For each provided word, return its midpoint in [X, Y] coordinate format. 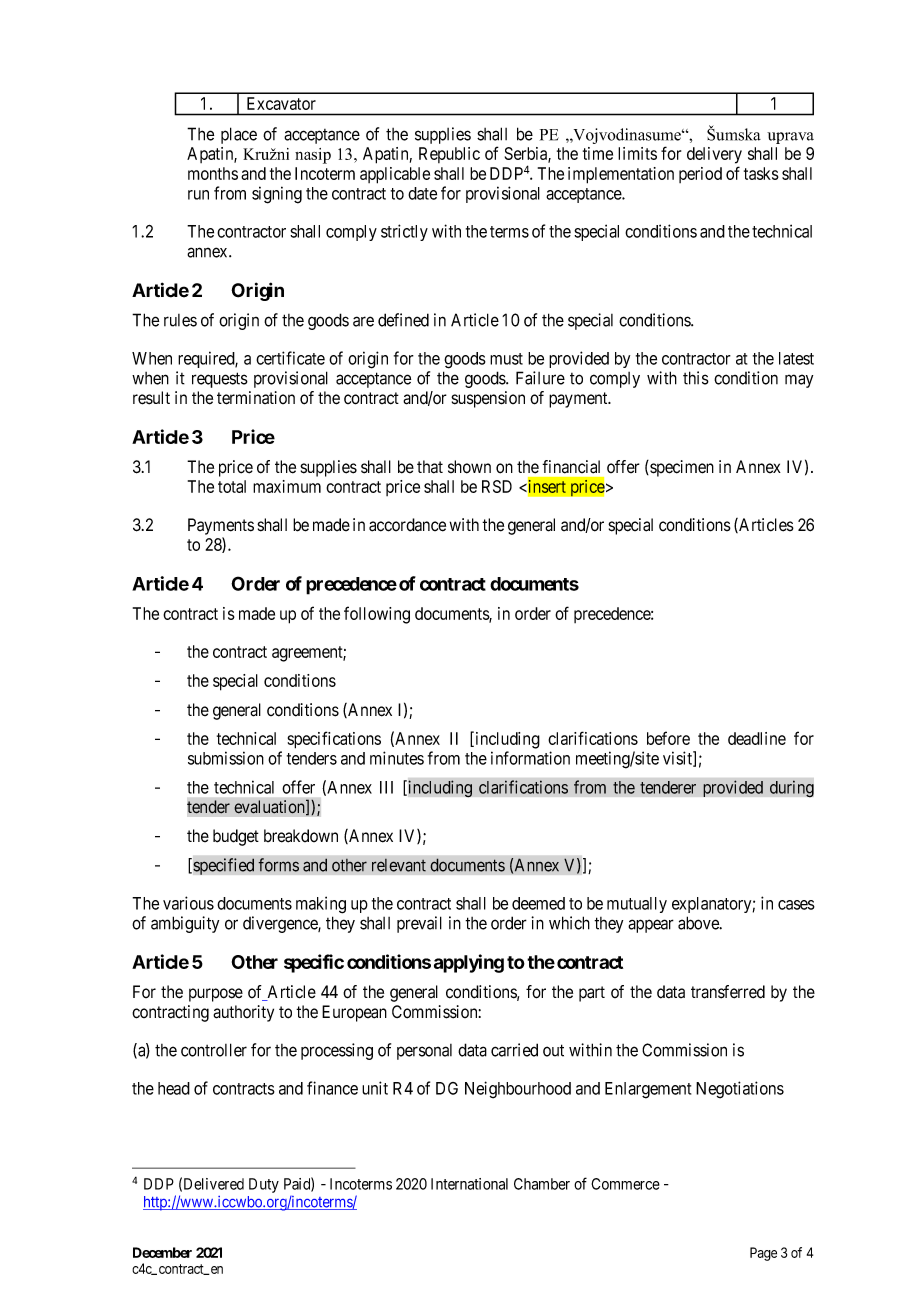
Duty [264, 1185]
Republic [449, 155]
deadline [757, 738]
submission [226, 758]
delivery [714, 155]
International [469, 1184]
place [239, 135]
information [530, 758]
